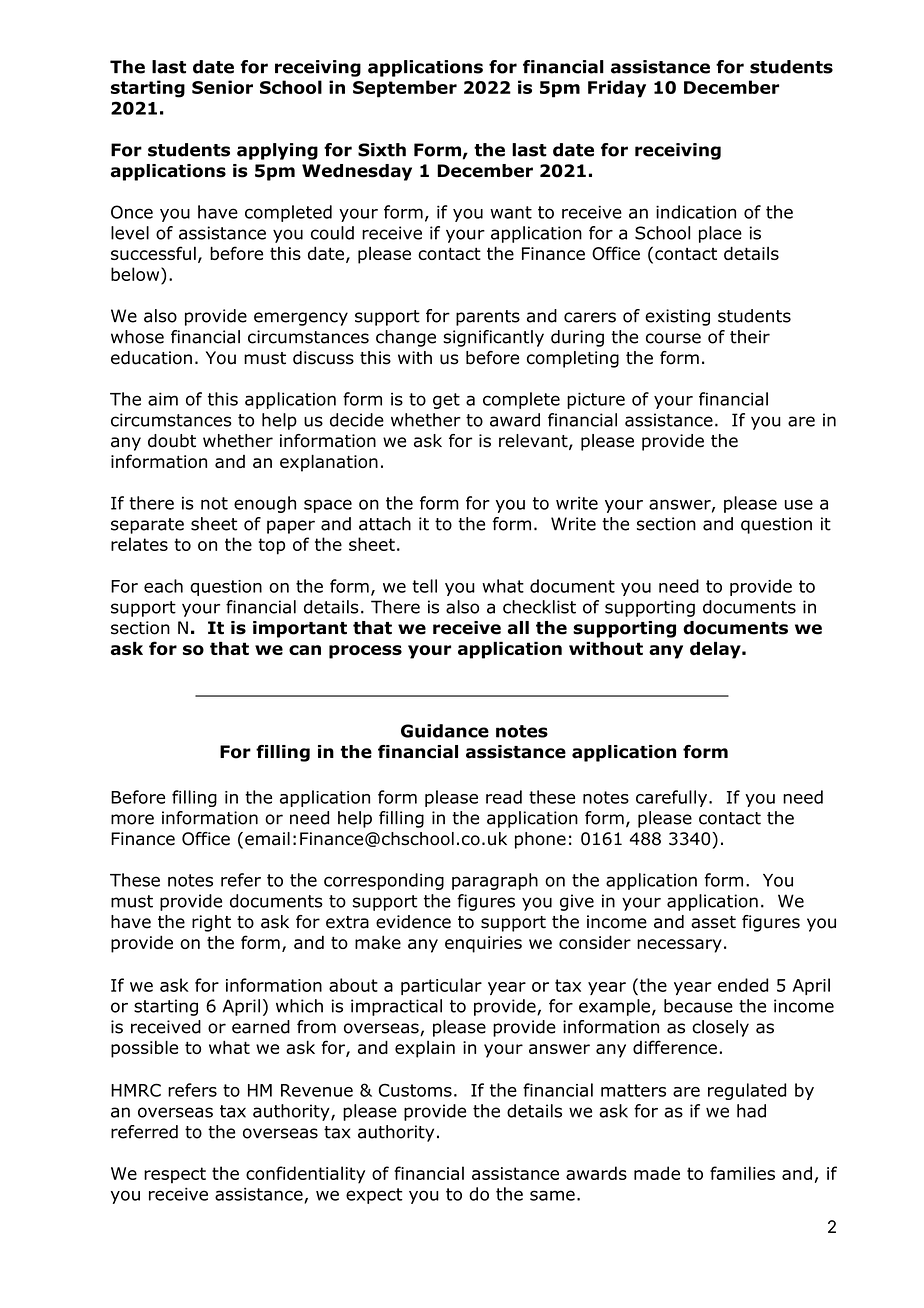 Image resolution: width=924 pixels, height=1308 pixels. What do you see at coordinates (424, 586) in the screenshot?
I see `tell` at bounding box center [424, 586].
